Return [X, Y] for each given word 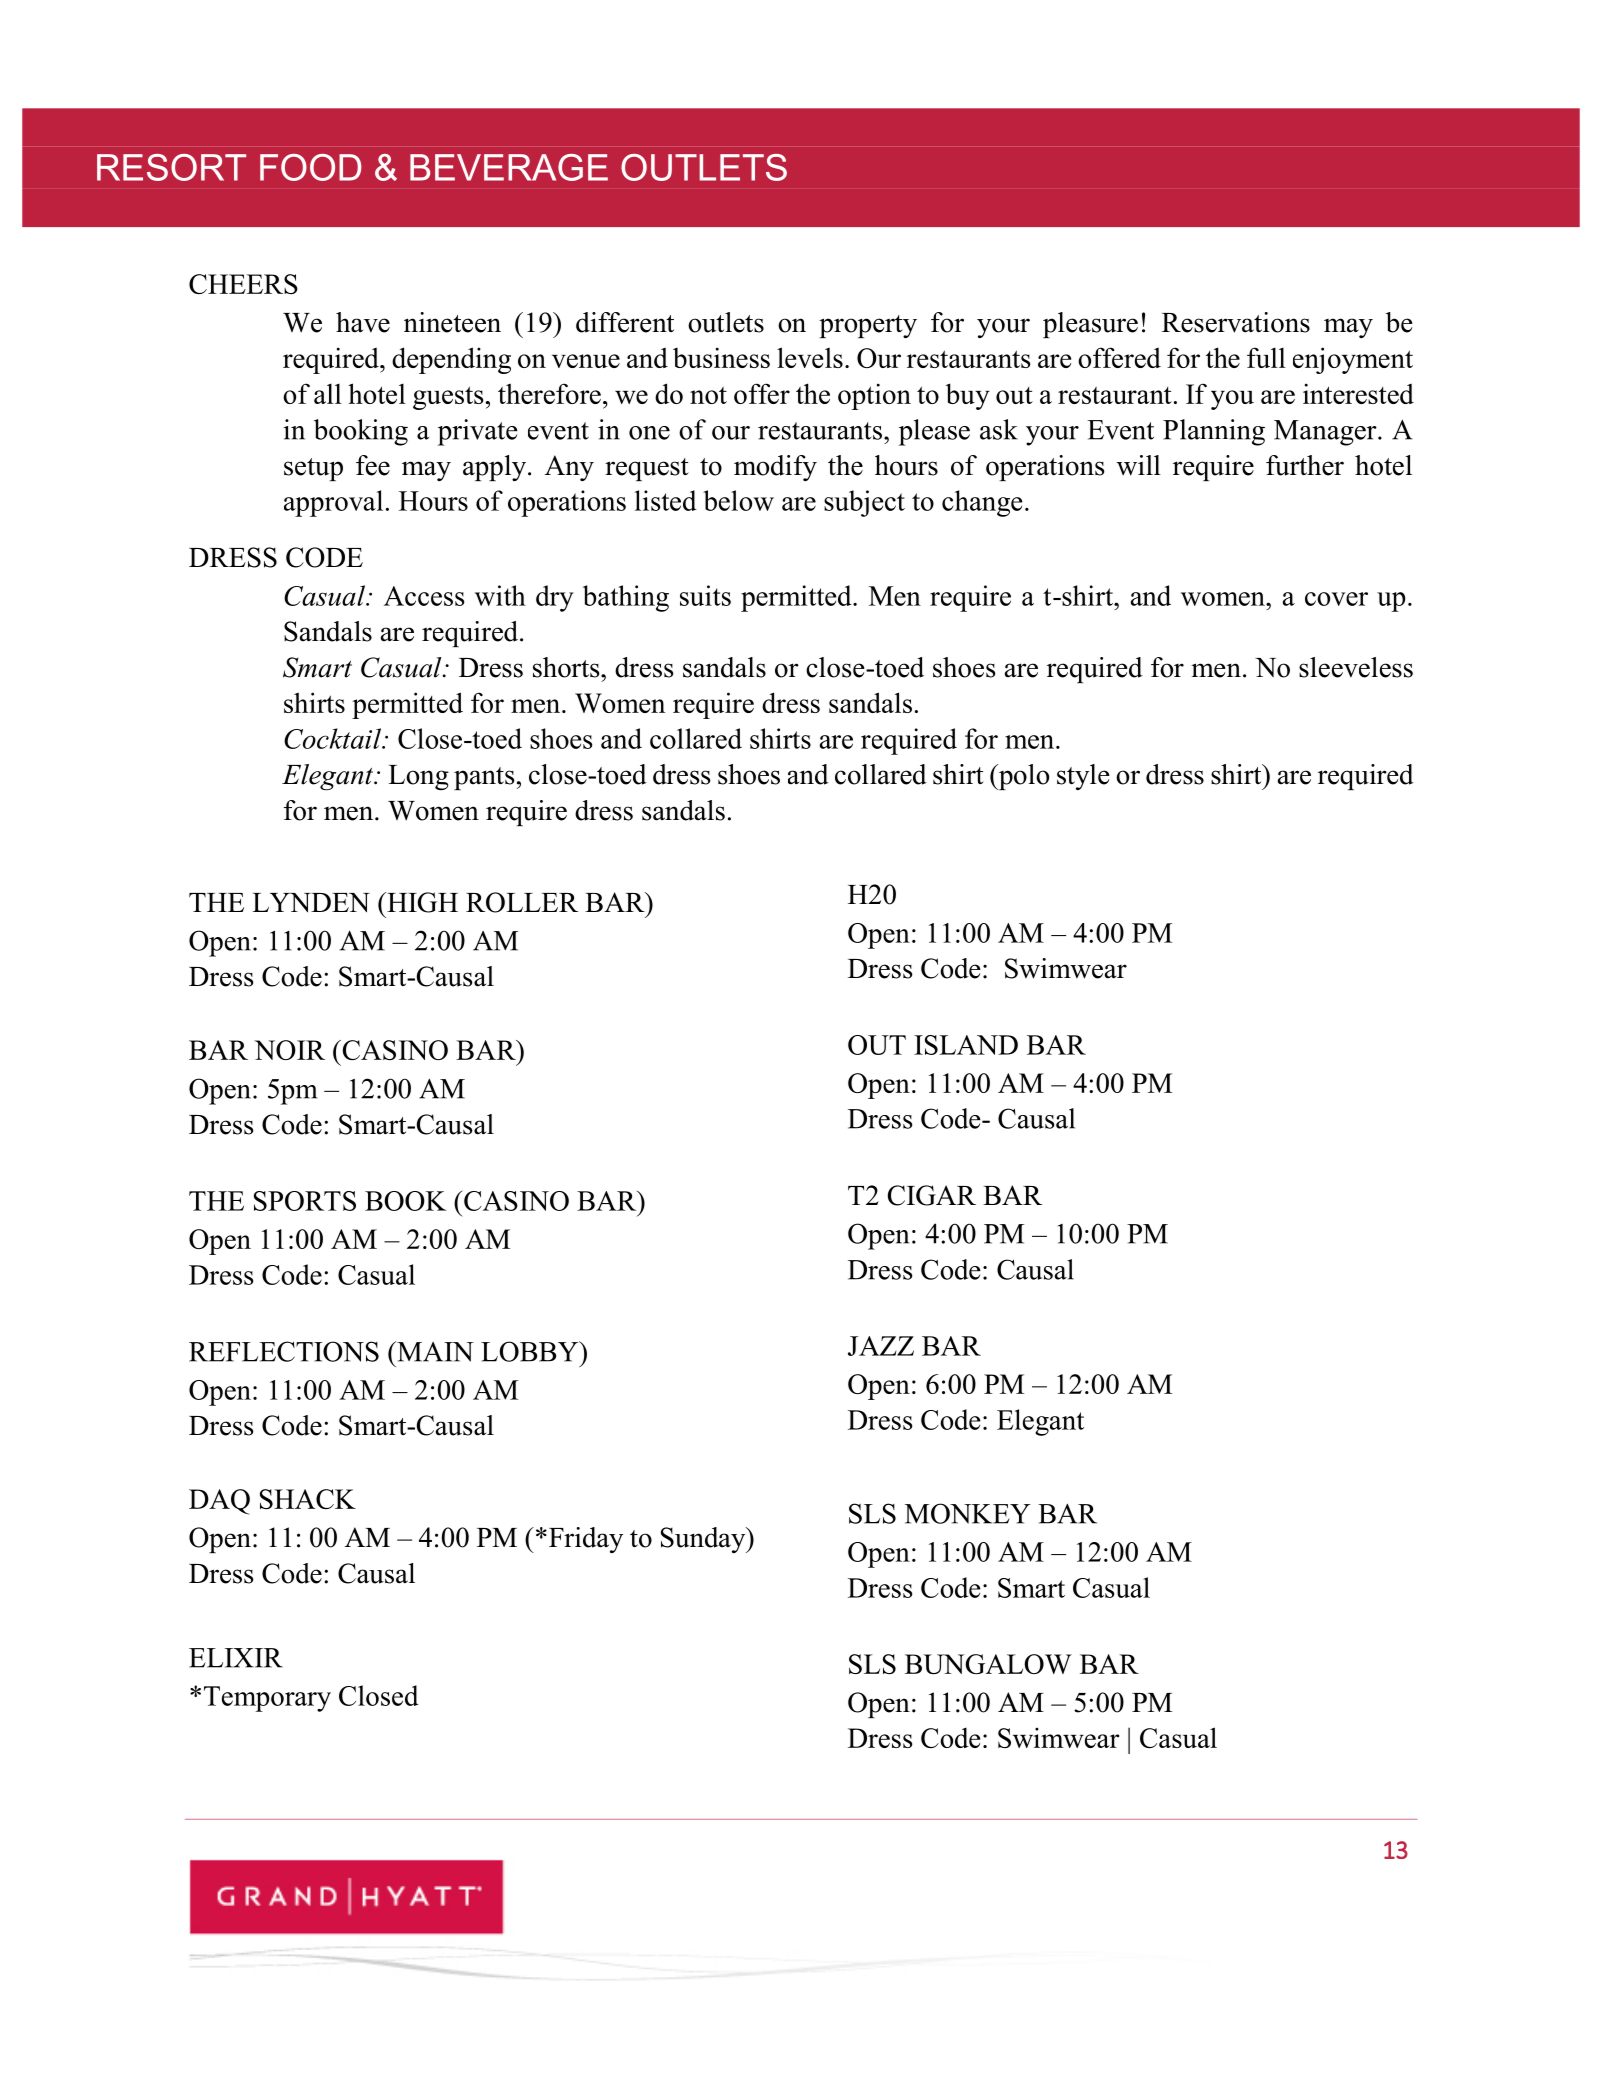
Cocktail [334, 738]
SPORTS [305, 1201]
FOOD [311, 167]
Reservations [1236, 322]
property [868, 326]
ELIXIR [236, 1658]
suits [705, 595]
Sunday [704, 1540]
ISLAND [966, 1045]
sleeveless [1356, 667]
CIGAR [932, 1195]
